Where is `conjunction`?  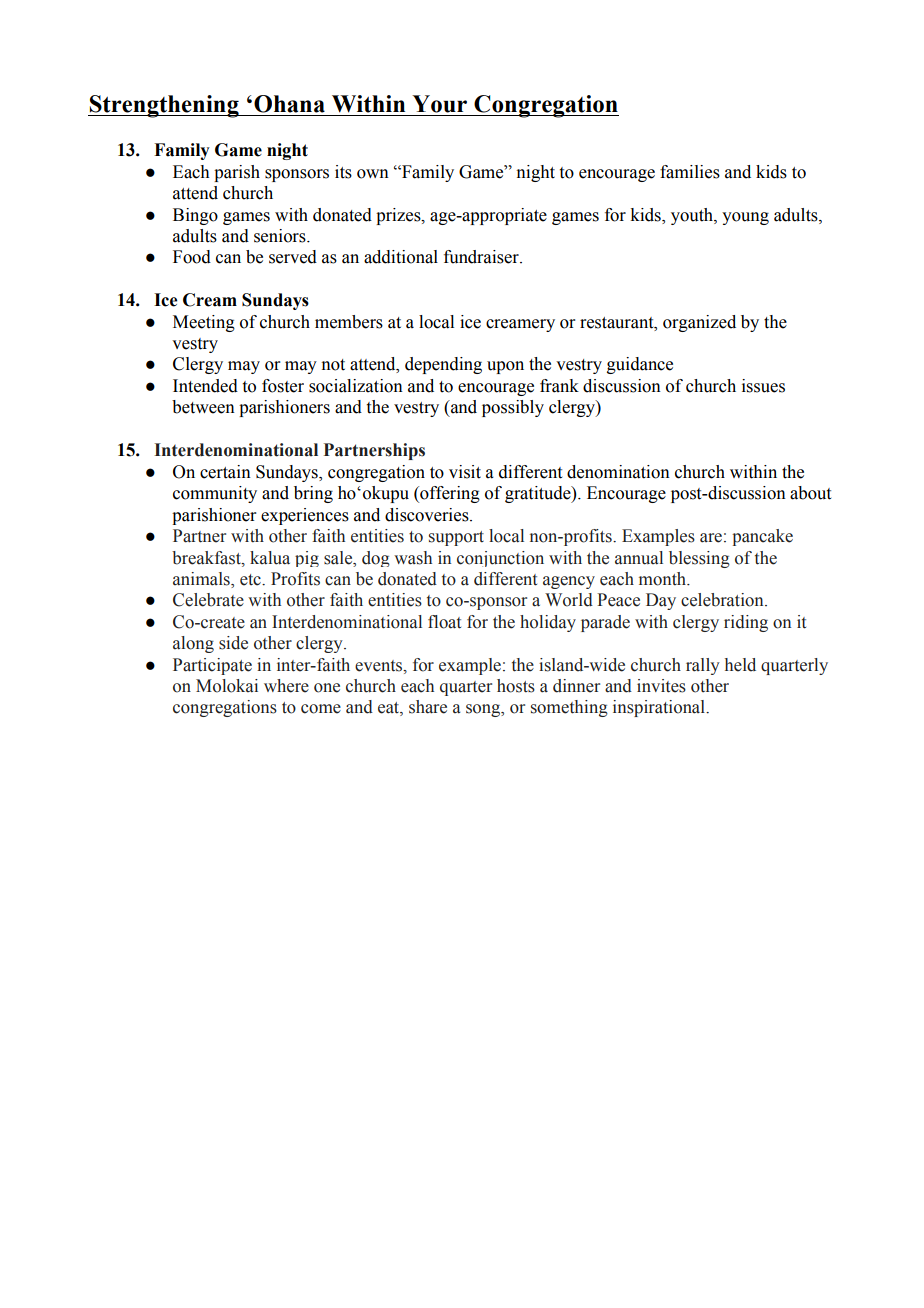
conjunction is located at coordinates (500, 559).
